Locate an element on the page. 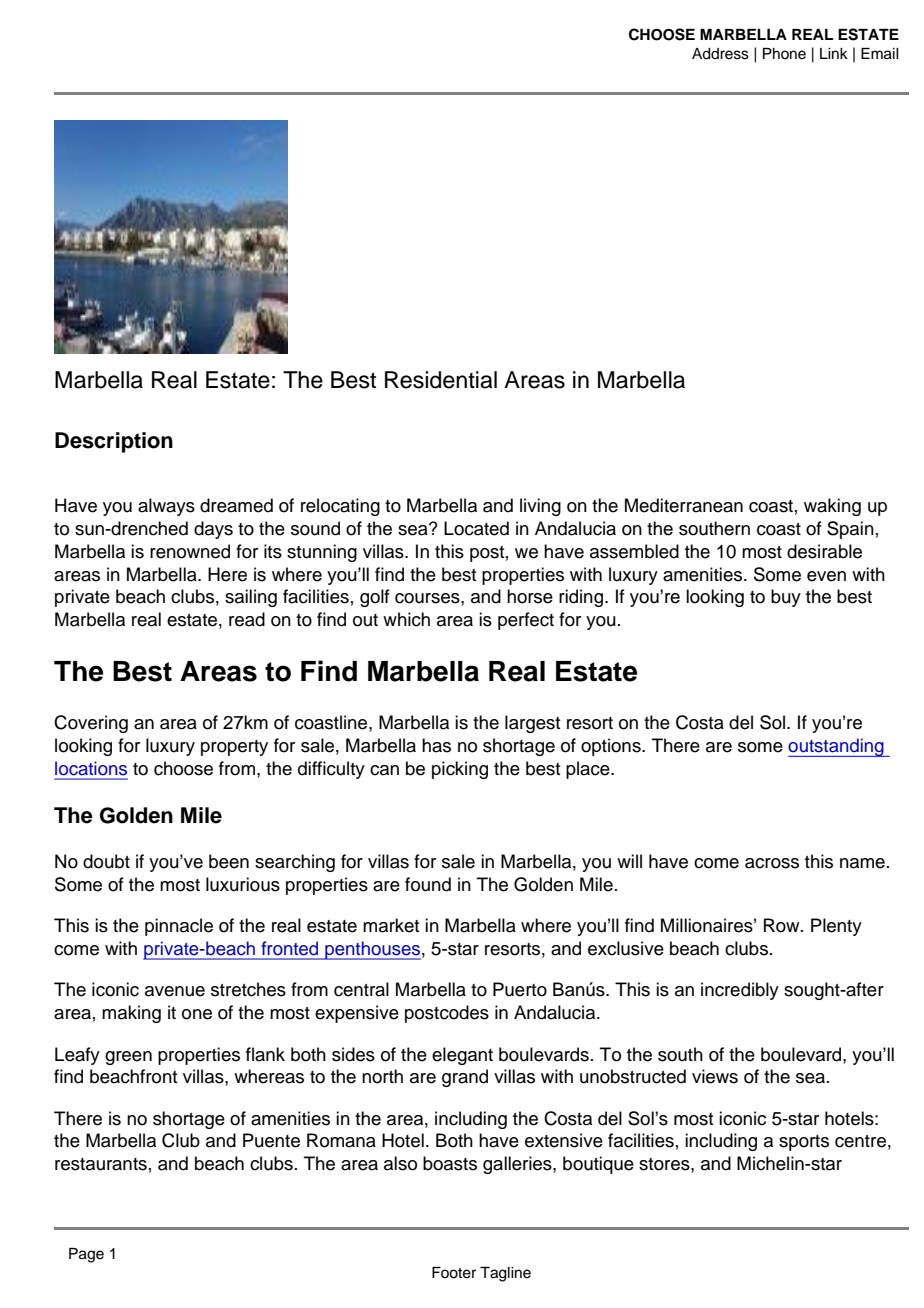 The width and height of the document is (924, 1308). found is located at coordinates (428, 884).
